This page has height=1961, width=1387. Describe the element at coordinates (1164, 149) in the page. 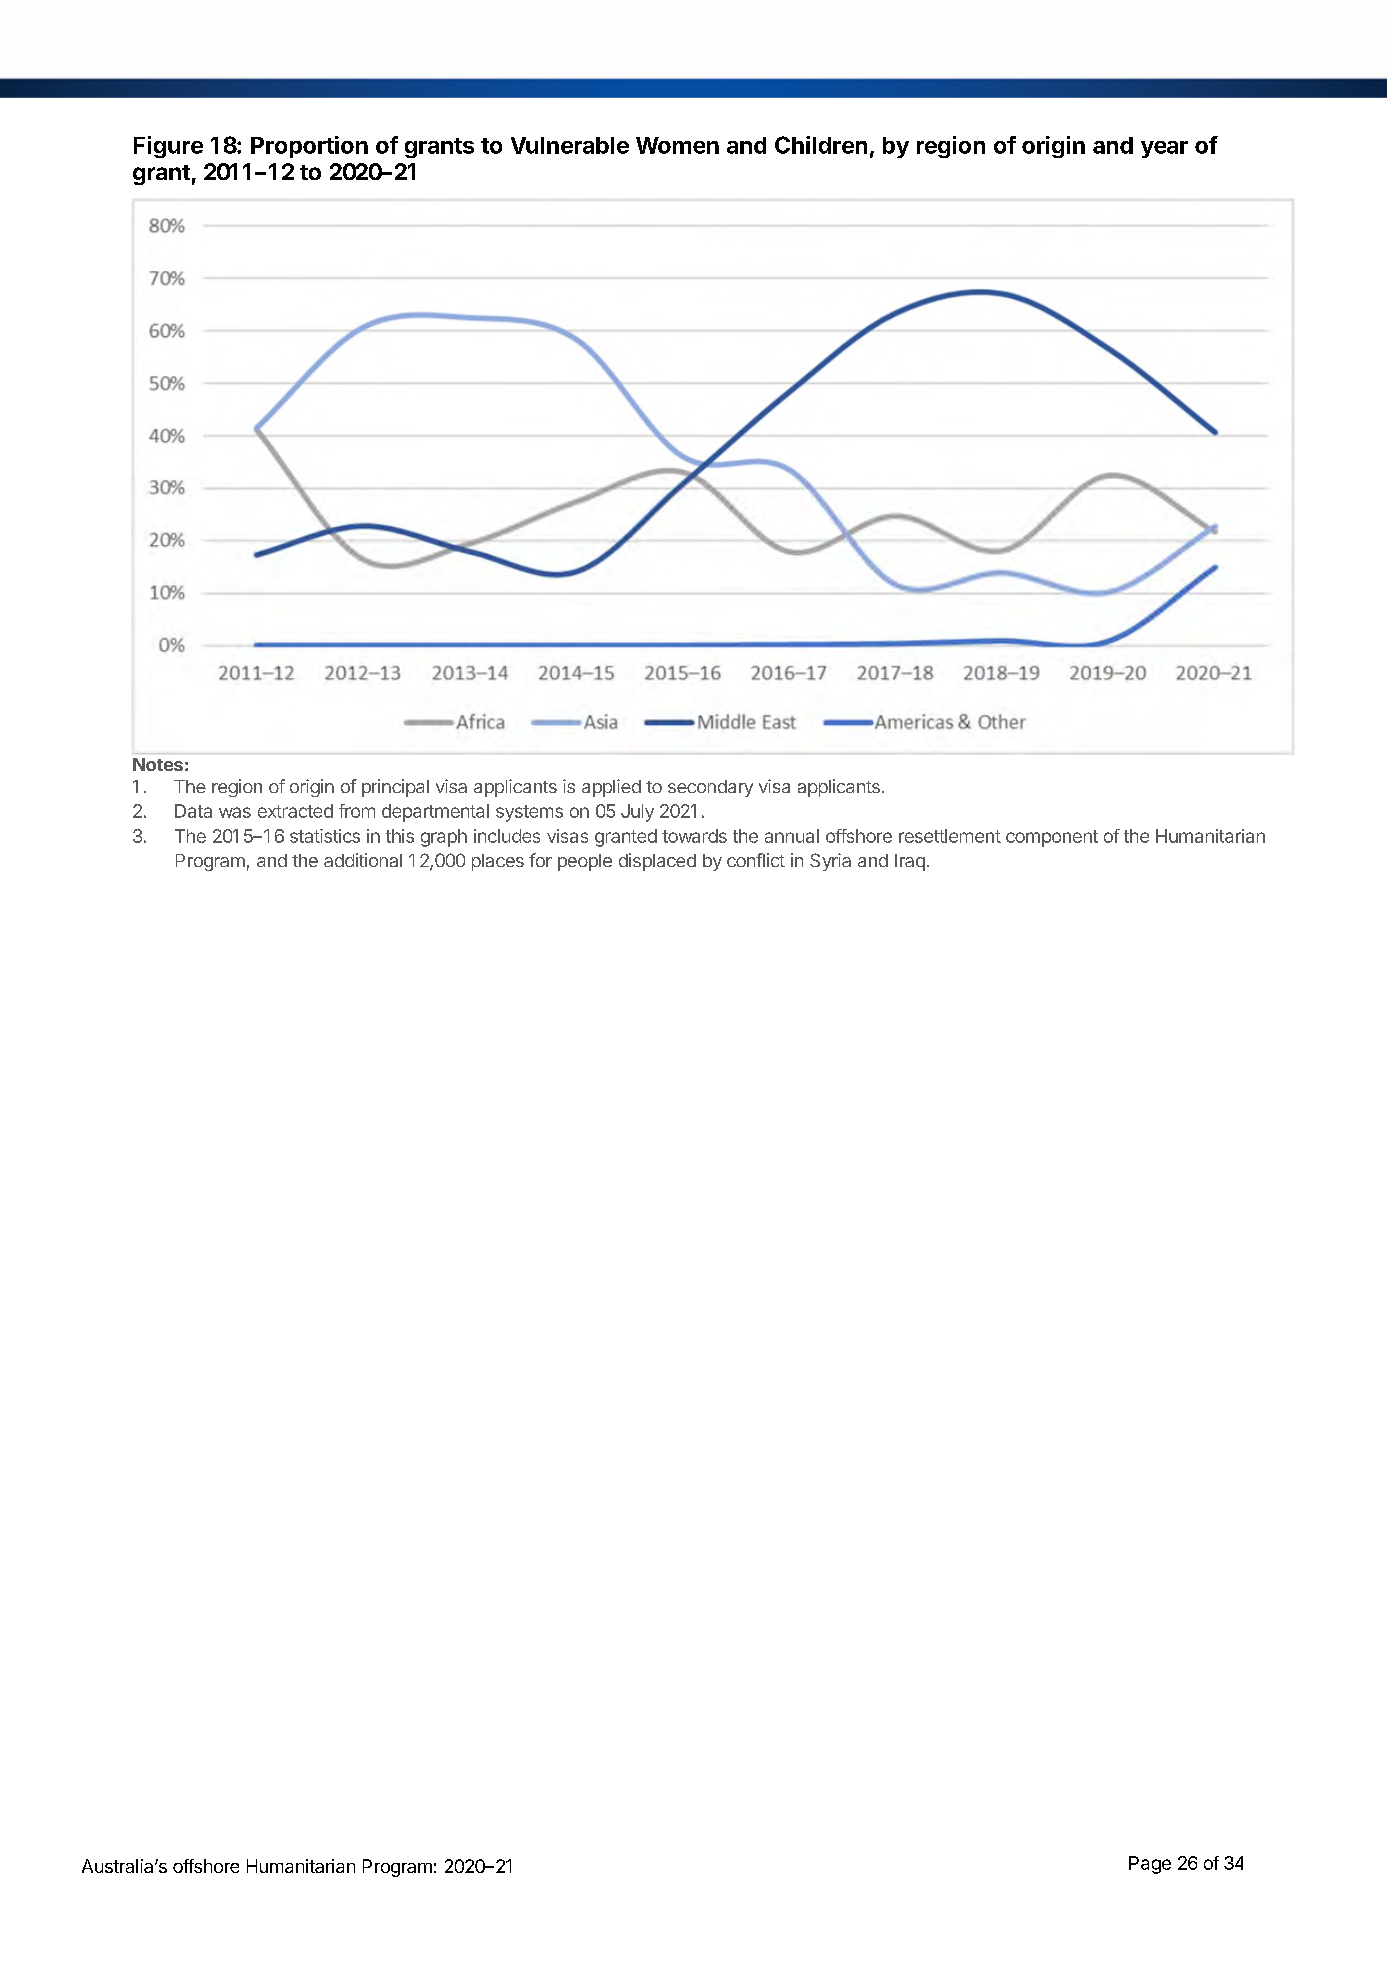

I see `year` at that location.
